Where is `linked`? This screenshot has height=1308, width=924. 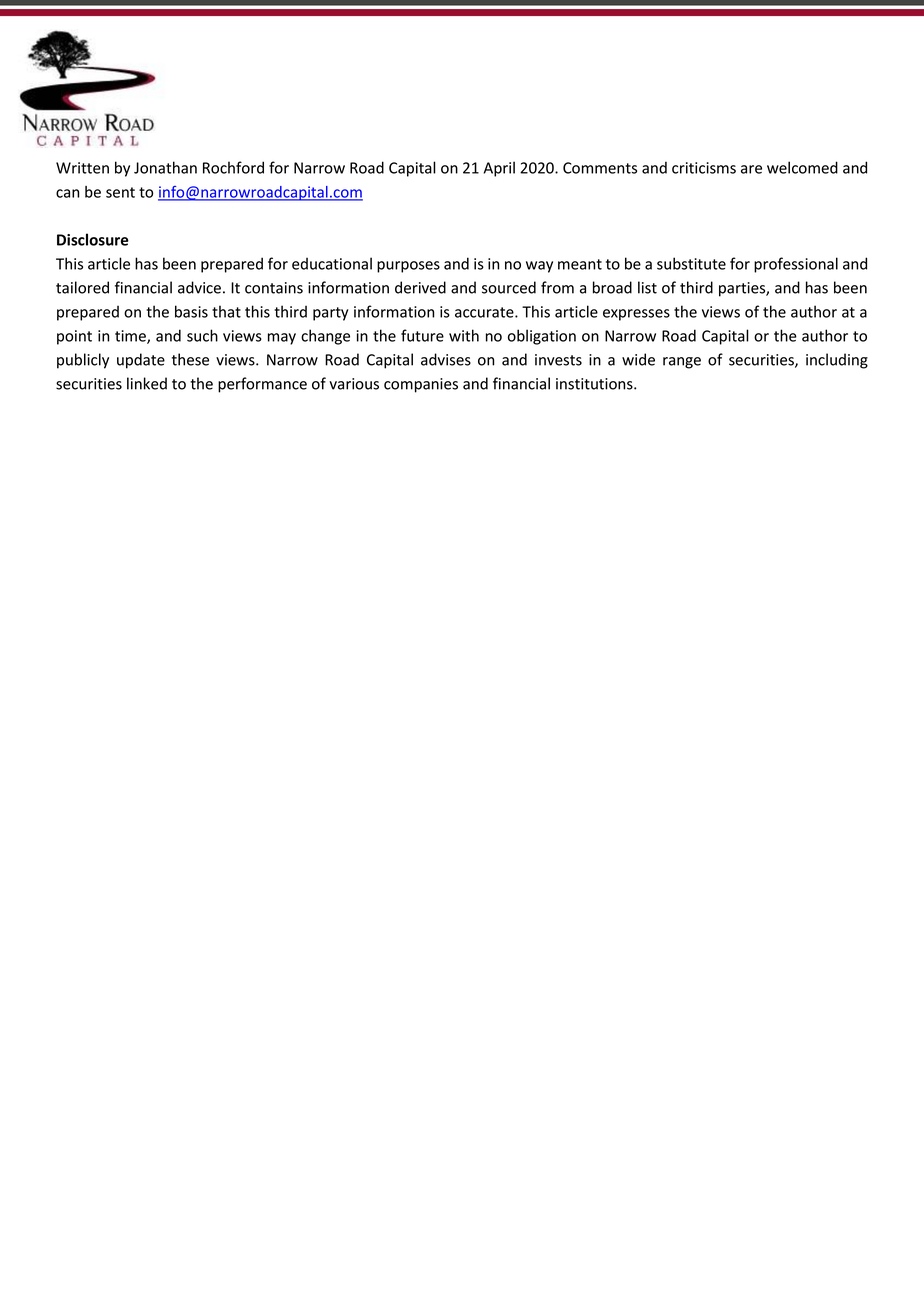 linked is located at coordinates (147, 383).
